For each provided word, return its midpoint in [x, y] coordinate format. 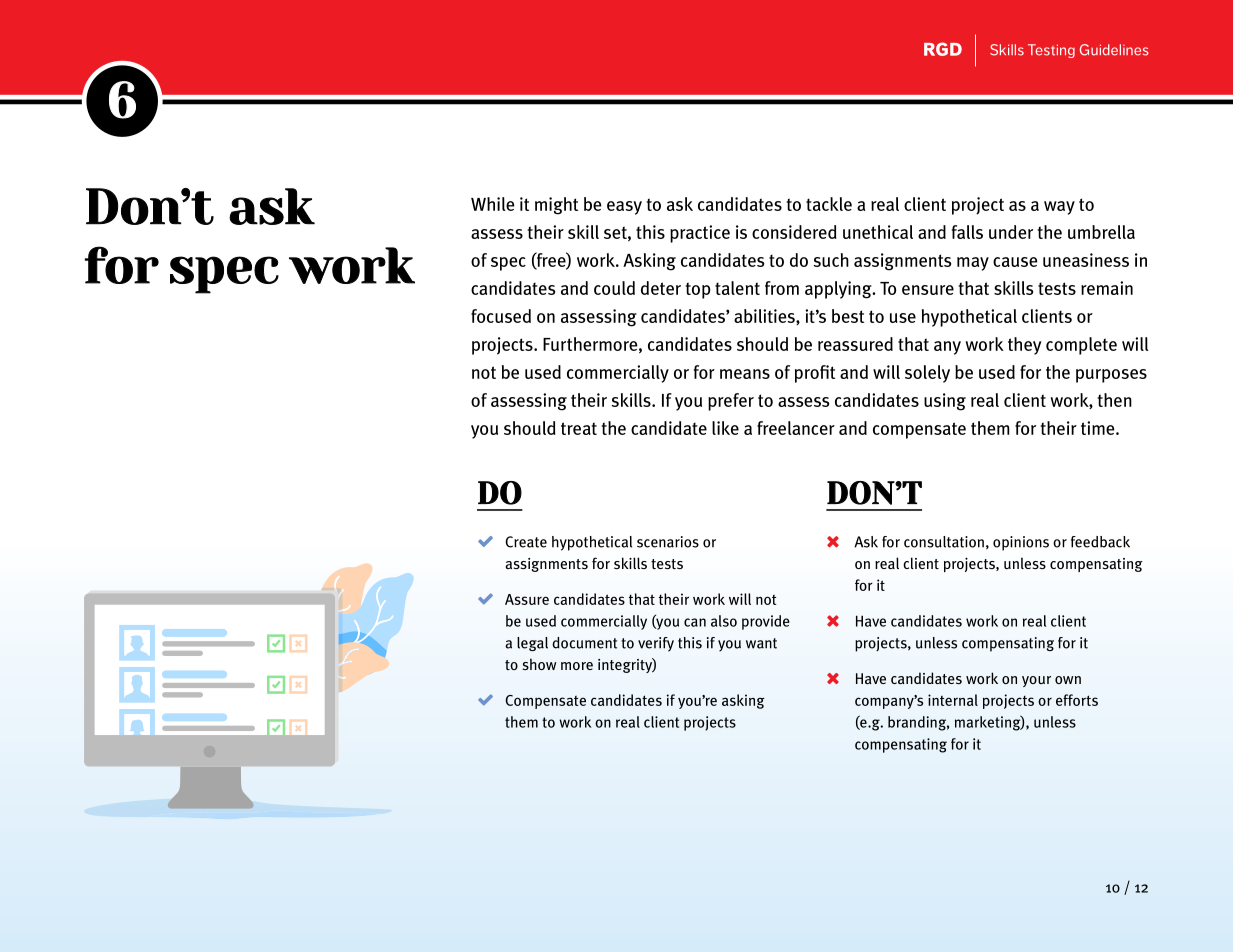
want [761, 643]
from [782, 288]
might [556, 206]
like [725, 428]
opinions [1021, 543]
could [614, 288]
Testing [1051, 51]
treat [579, 428]
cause [1015, 262]
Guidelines [1114, 50]
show [539, 664]
